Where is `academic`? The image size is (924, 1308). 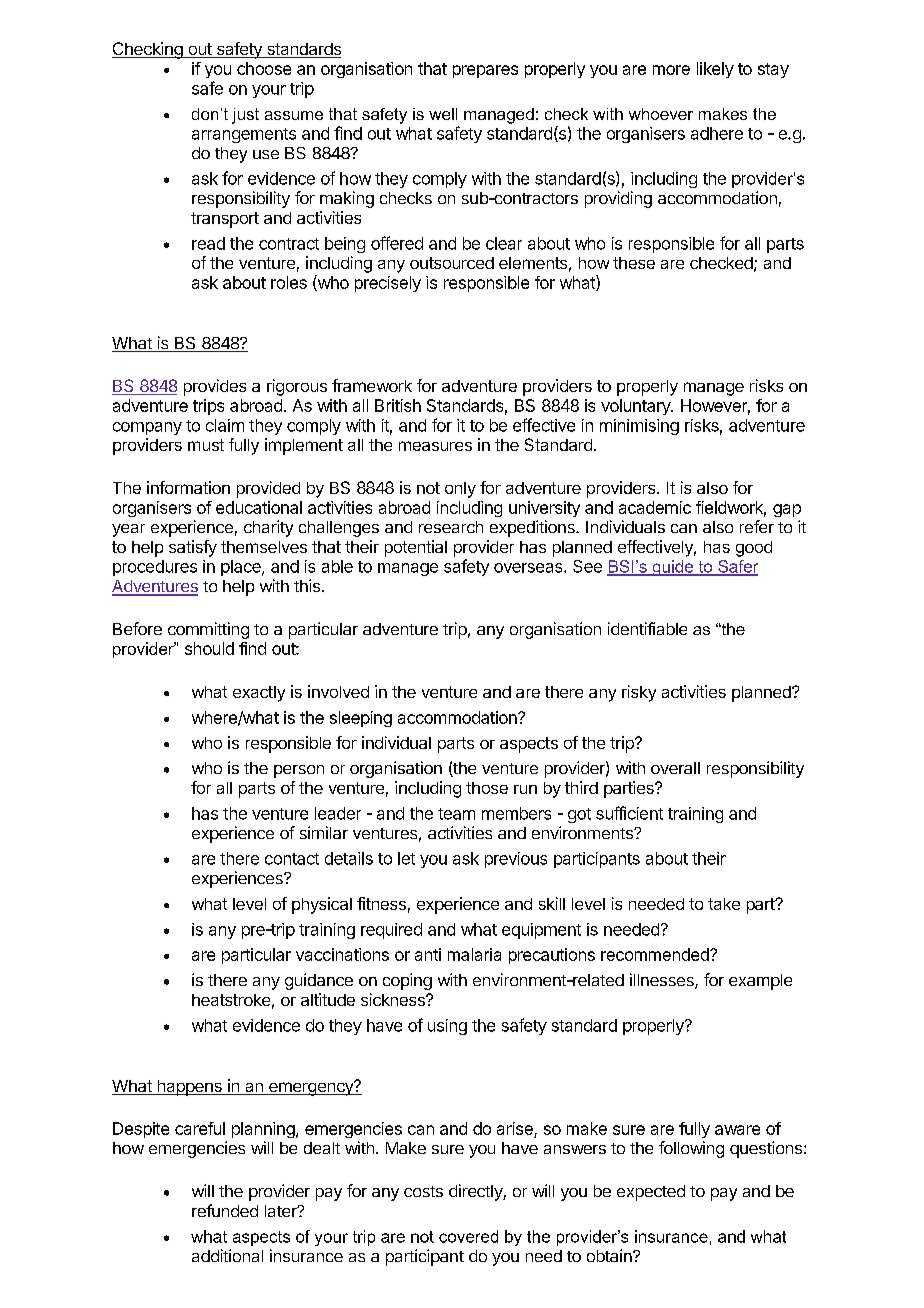
academic is located at coordinates (655, 507).
